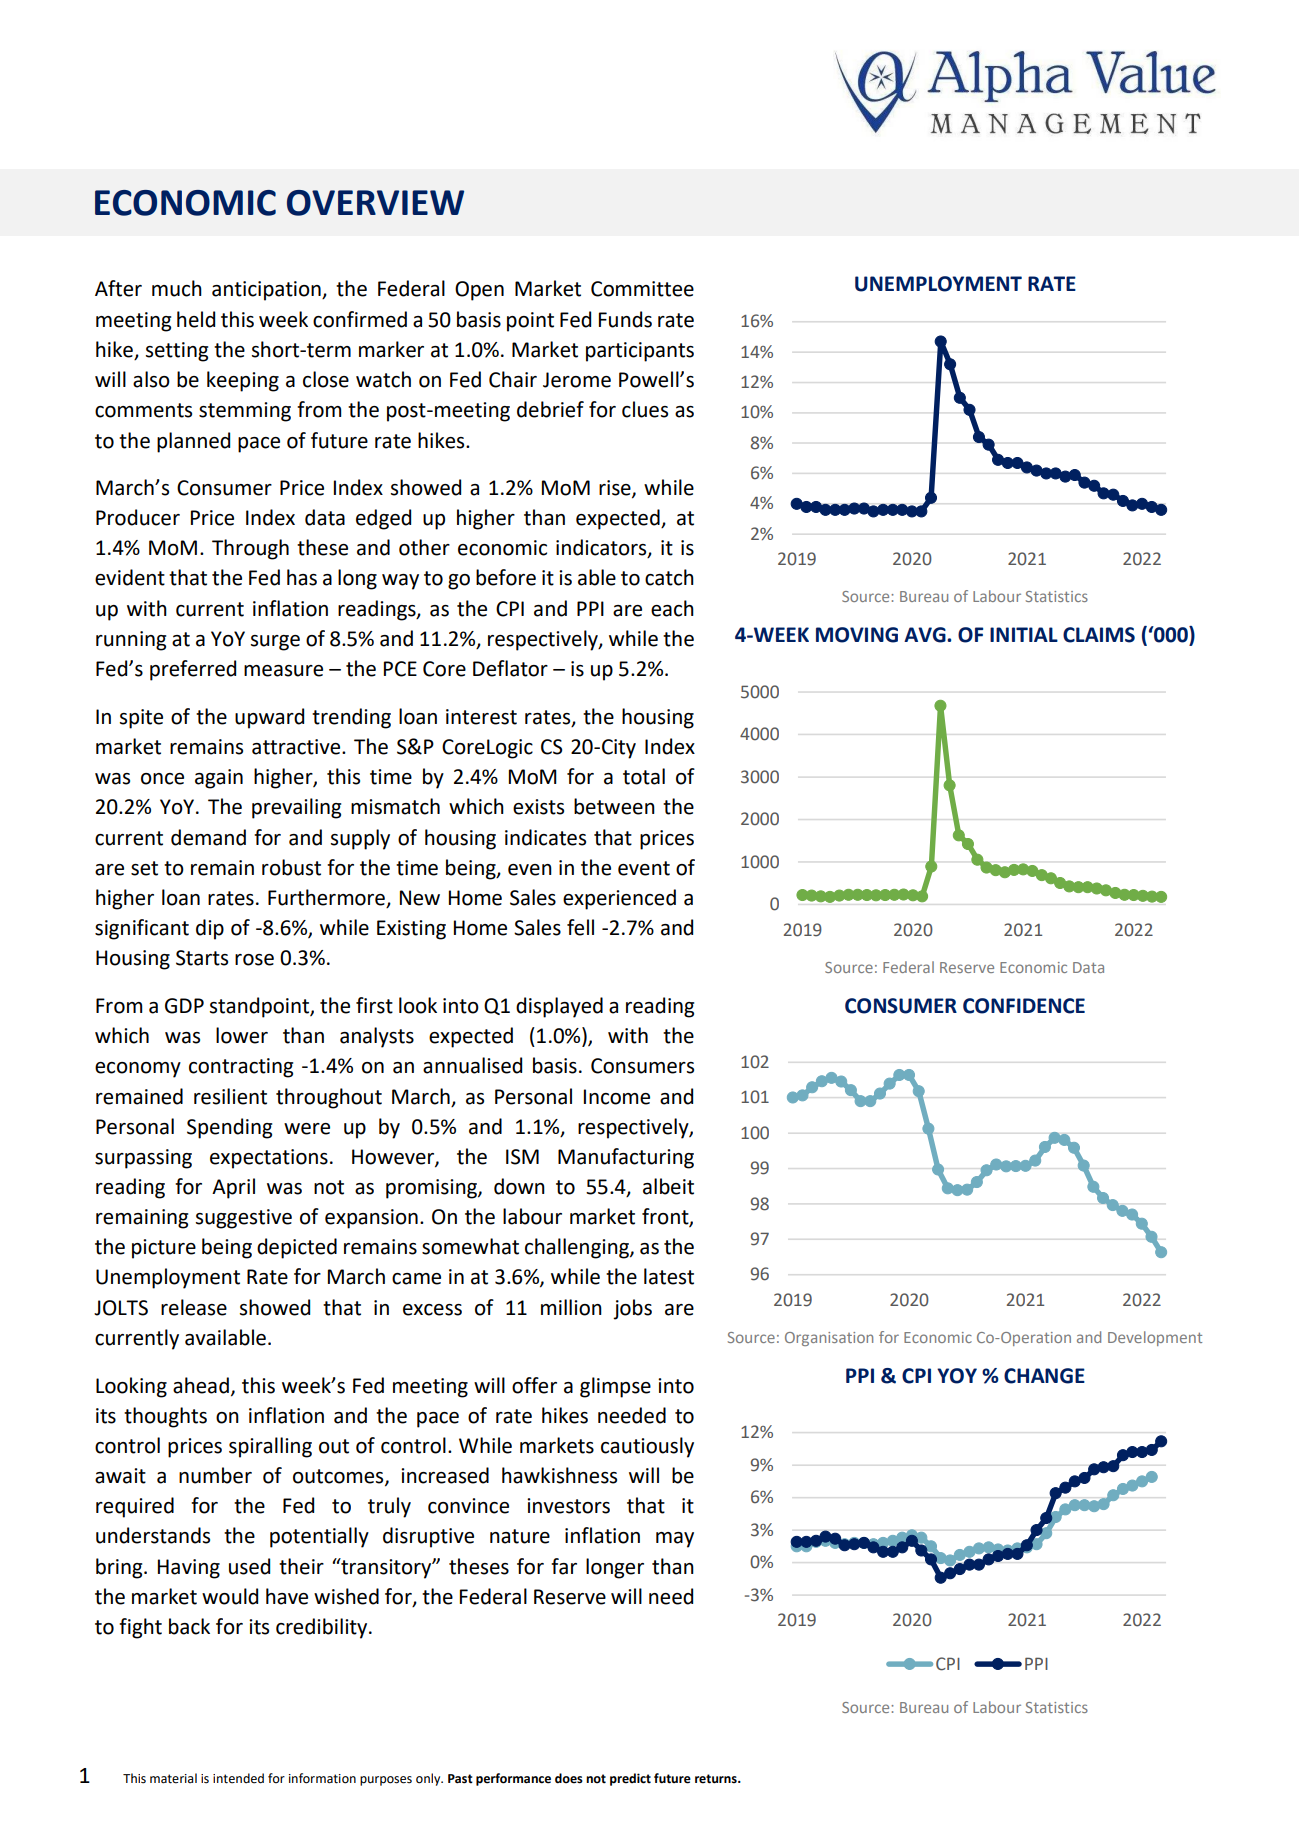 The width and height of the screenshot is (1299, 1837). I want to click on rose, so click(254, 960).
